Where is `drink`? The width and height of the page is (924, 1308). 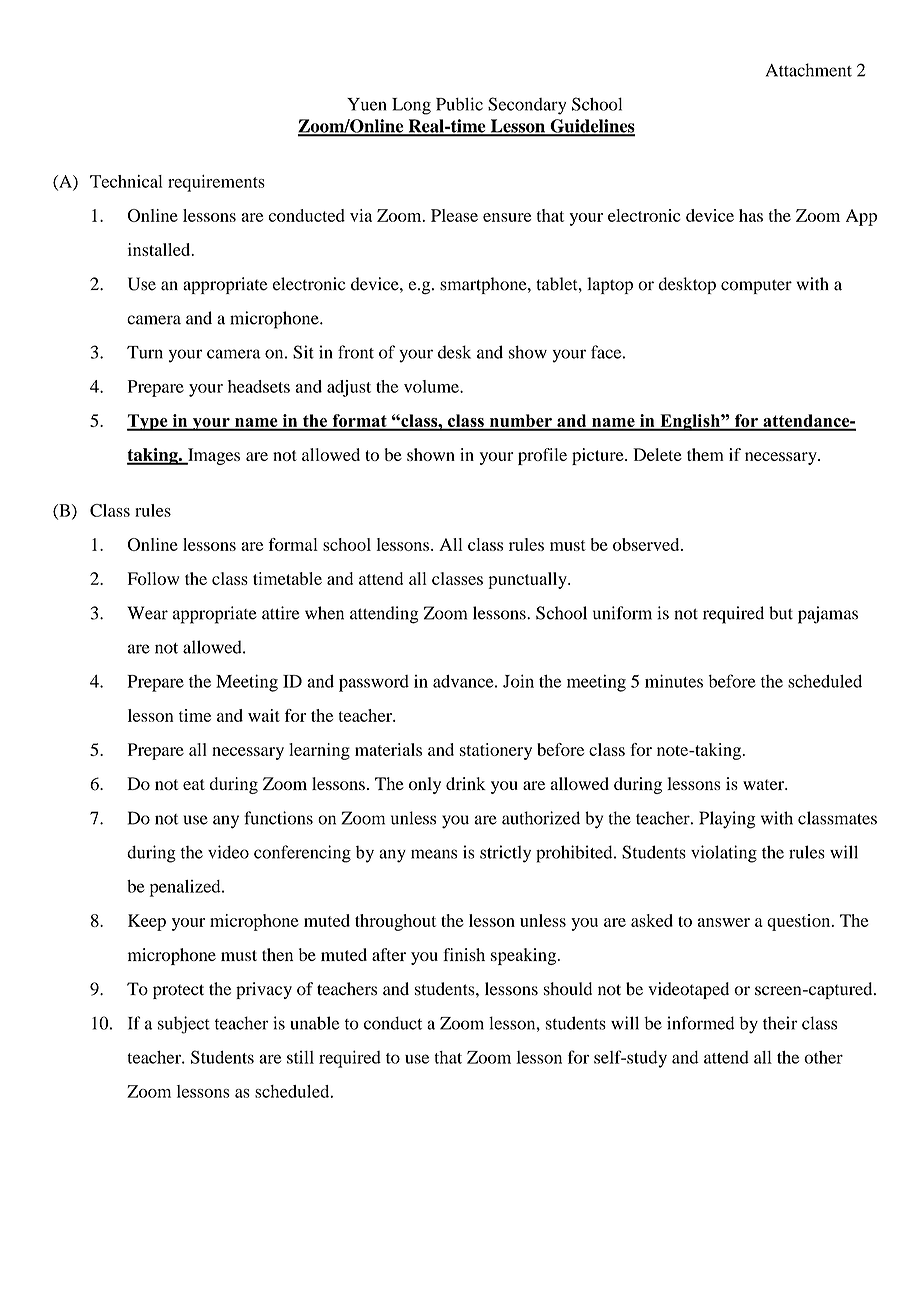 drink is located at coordinates (466, 783).
